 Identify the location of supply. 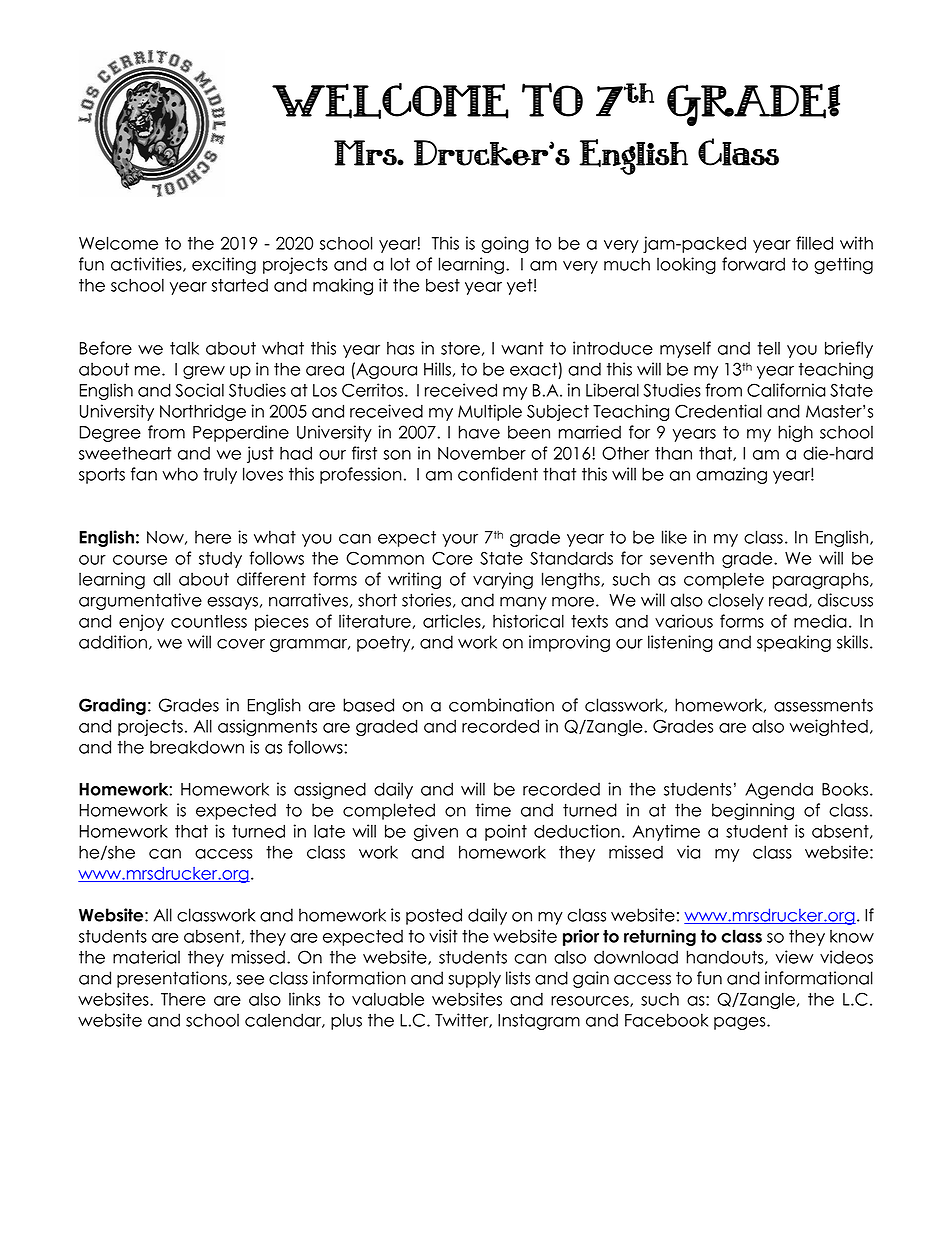
(474, 979).
